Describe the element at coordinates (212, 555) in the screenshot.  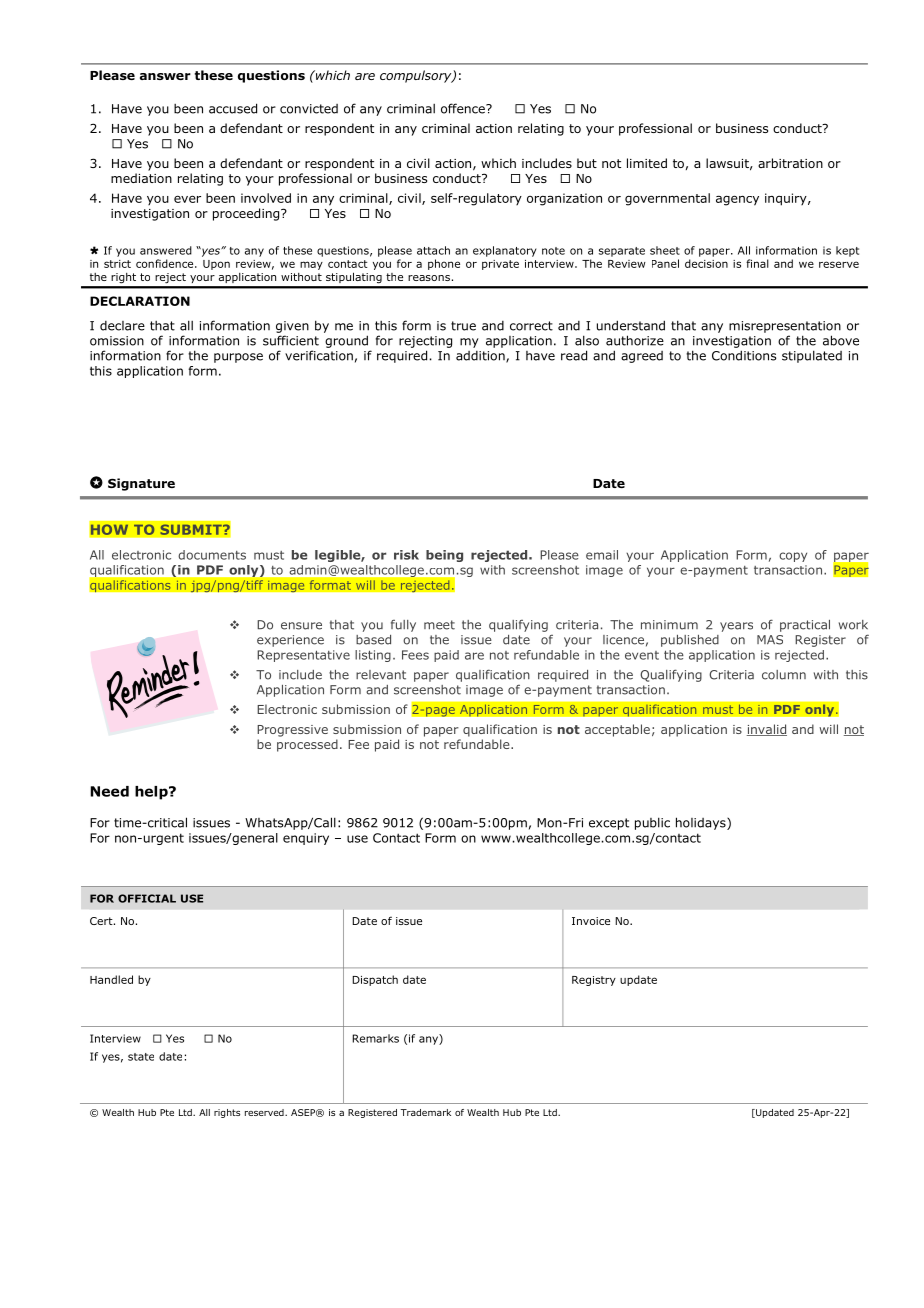
I see `documents` at that location.
